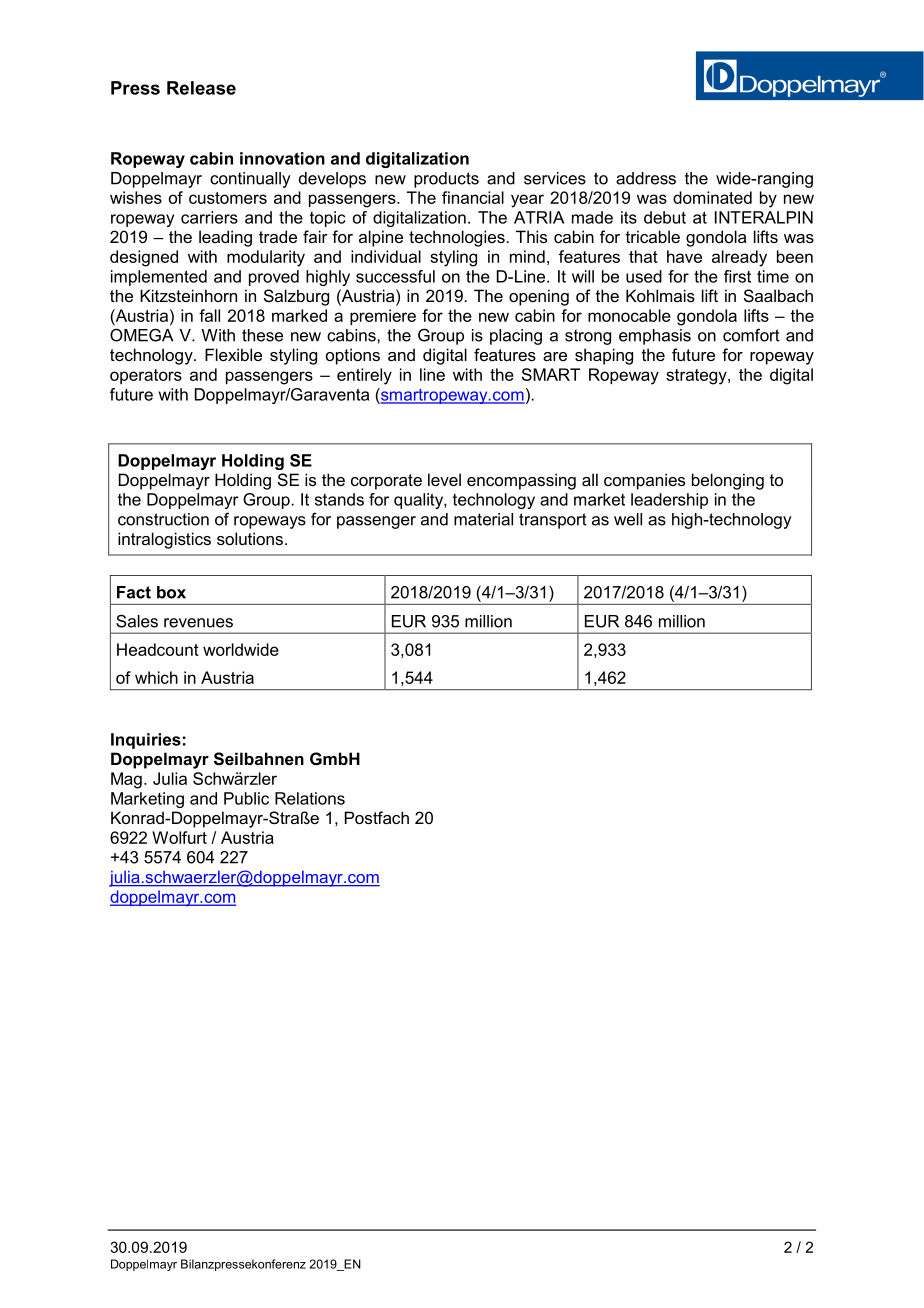  What do you see at coordinates (310, 798) in the page?
I see `Relations` at bounding box center [310, 798].
